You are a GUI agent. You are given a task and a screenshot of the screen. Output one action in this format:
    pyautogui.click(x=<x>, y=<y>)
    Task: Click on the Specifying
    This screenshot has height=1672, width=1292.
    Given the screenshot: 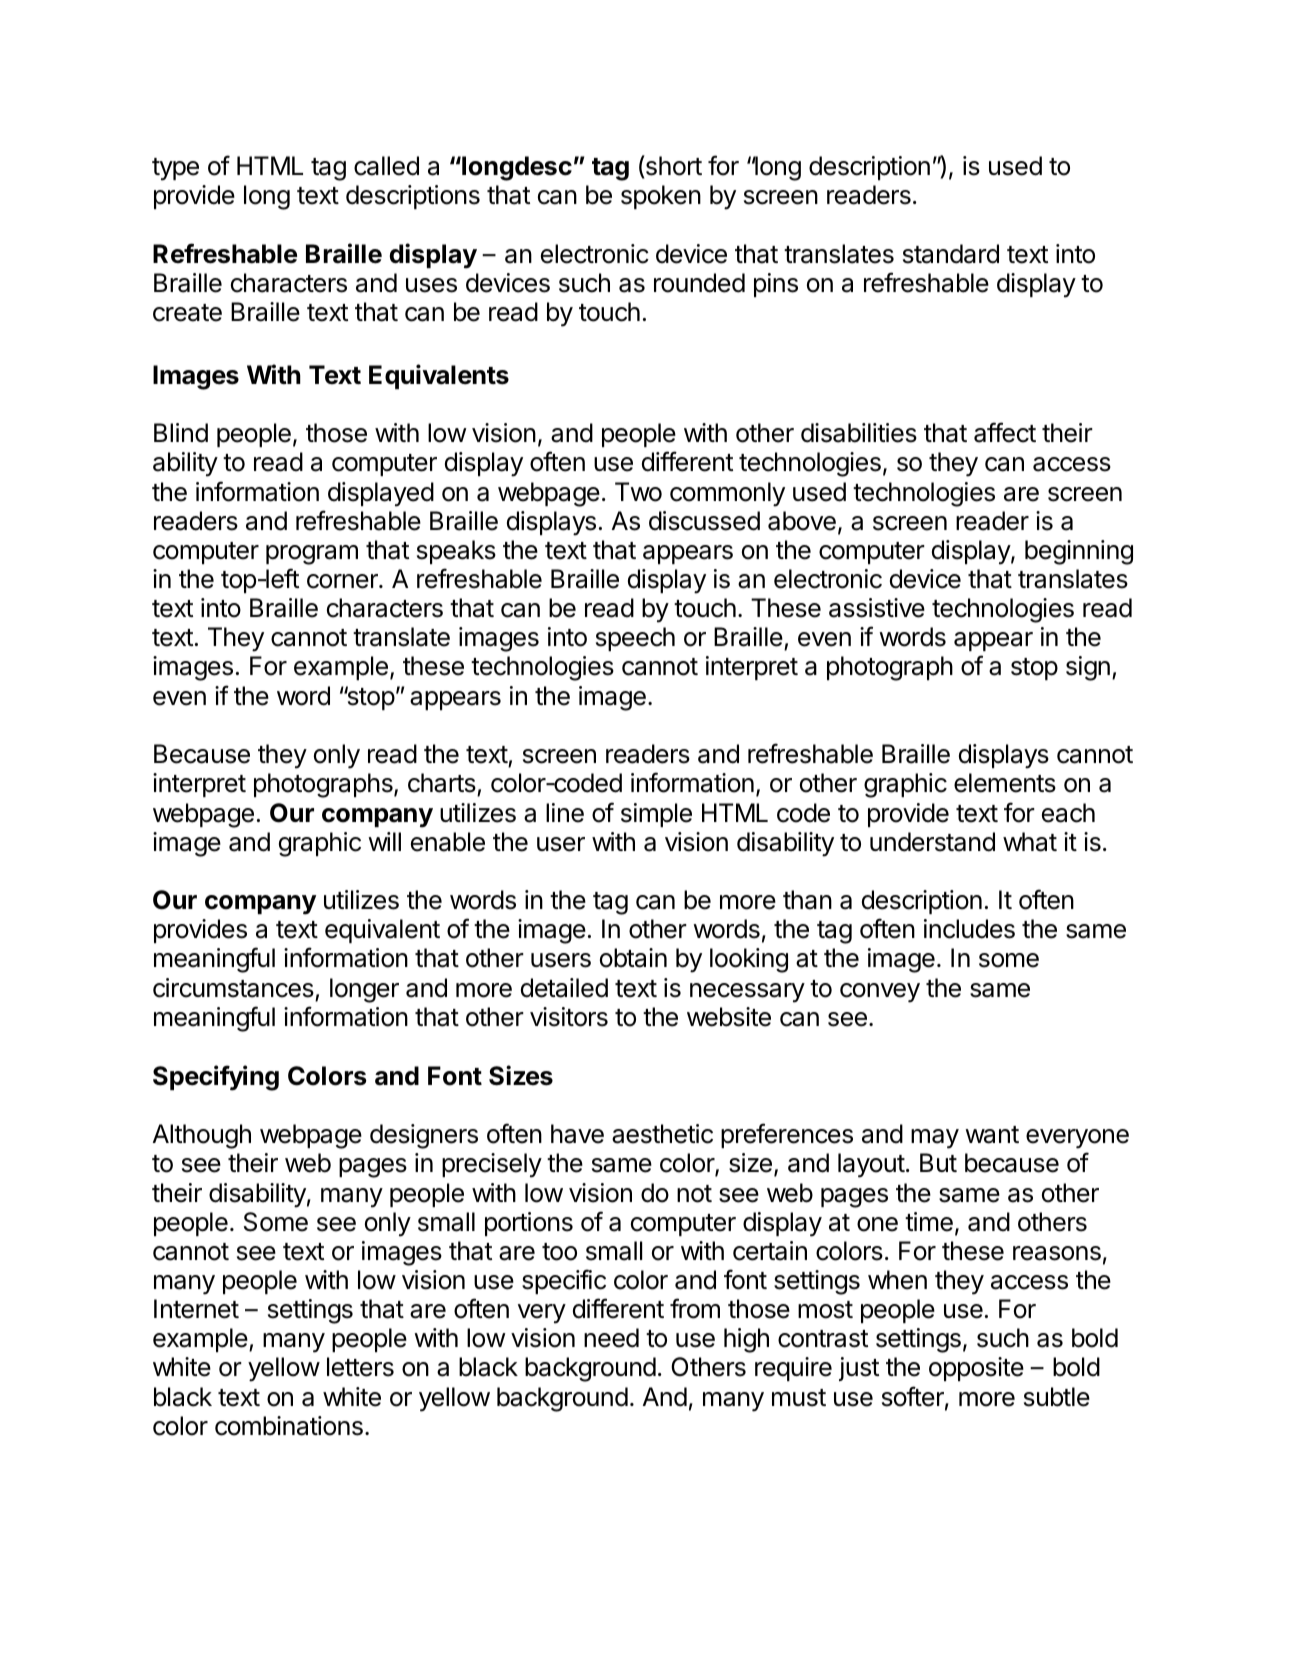 What is the action you would take?
    pyautogui.click(x=216, y=1078)
